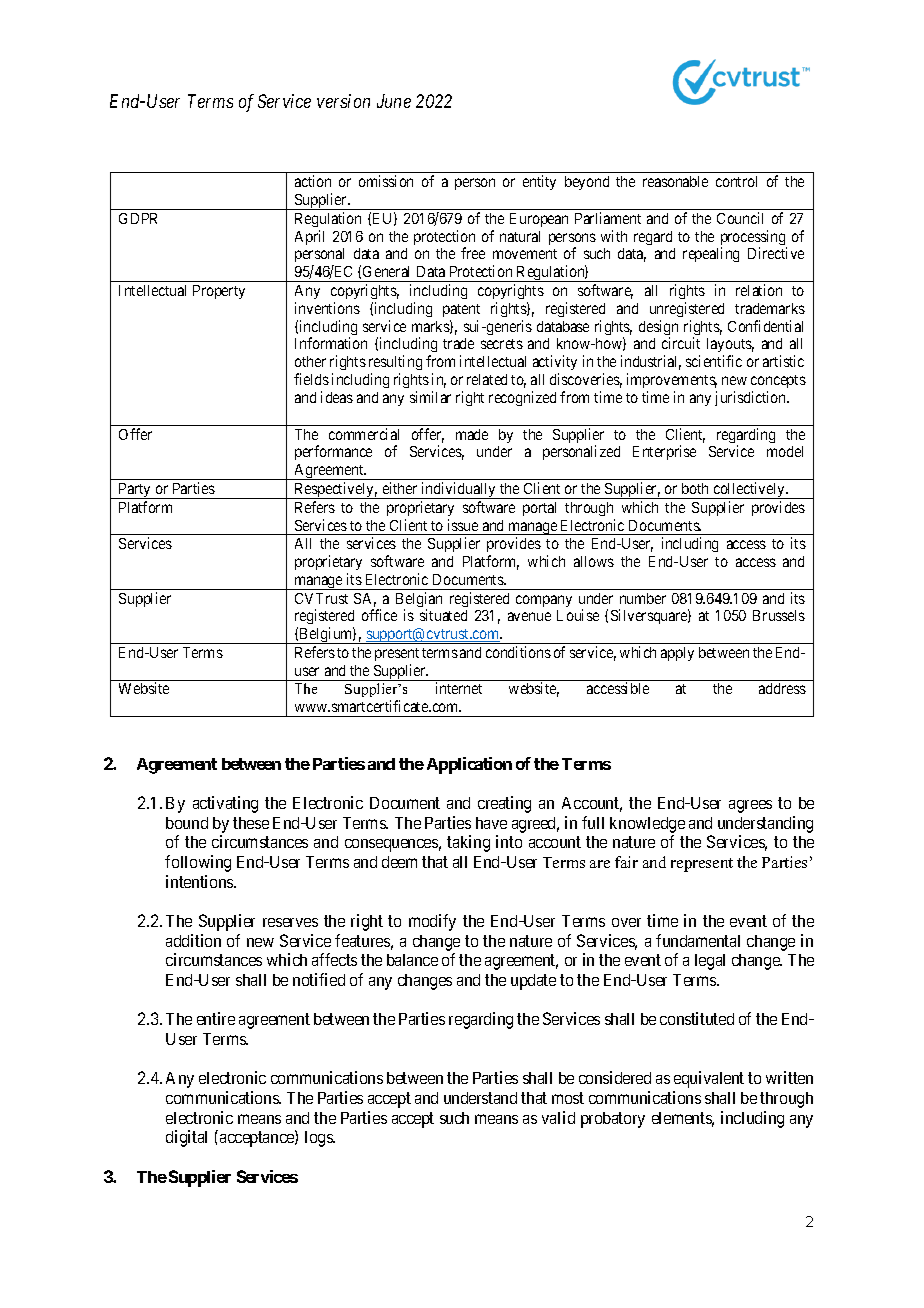 Image resolution: width=924 pixels, height=1308 pixels. What do you see at coordinates (736, 181) in the screenshot?
I see `control` at bounding box center [736, 181].
